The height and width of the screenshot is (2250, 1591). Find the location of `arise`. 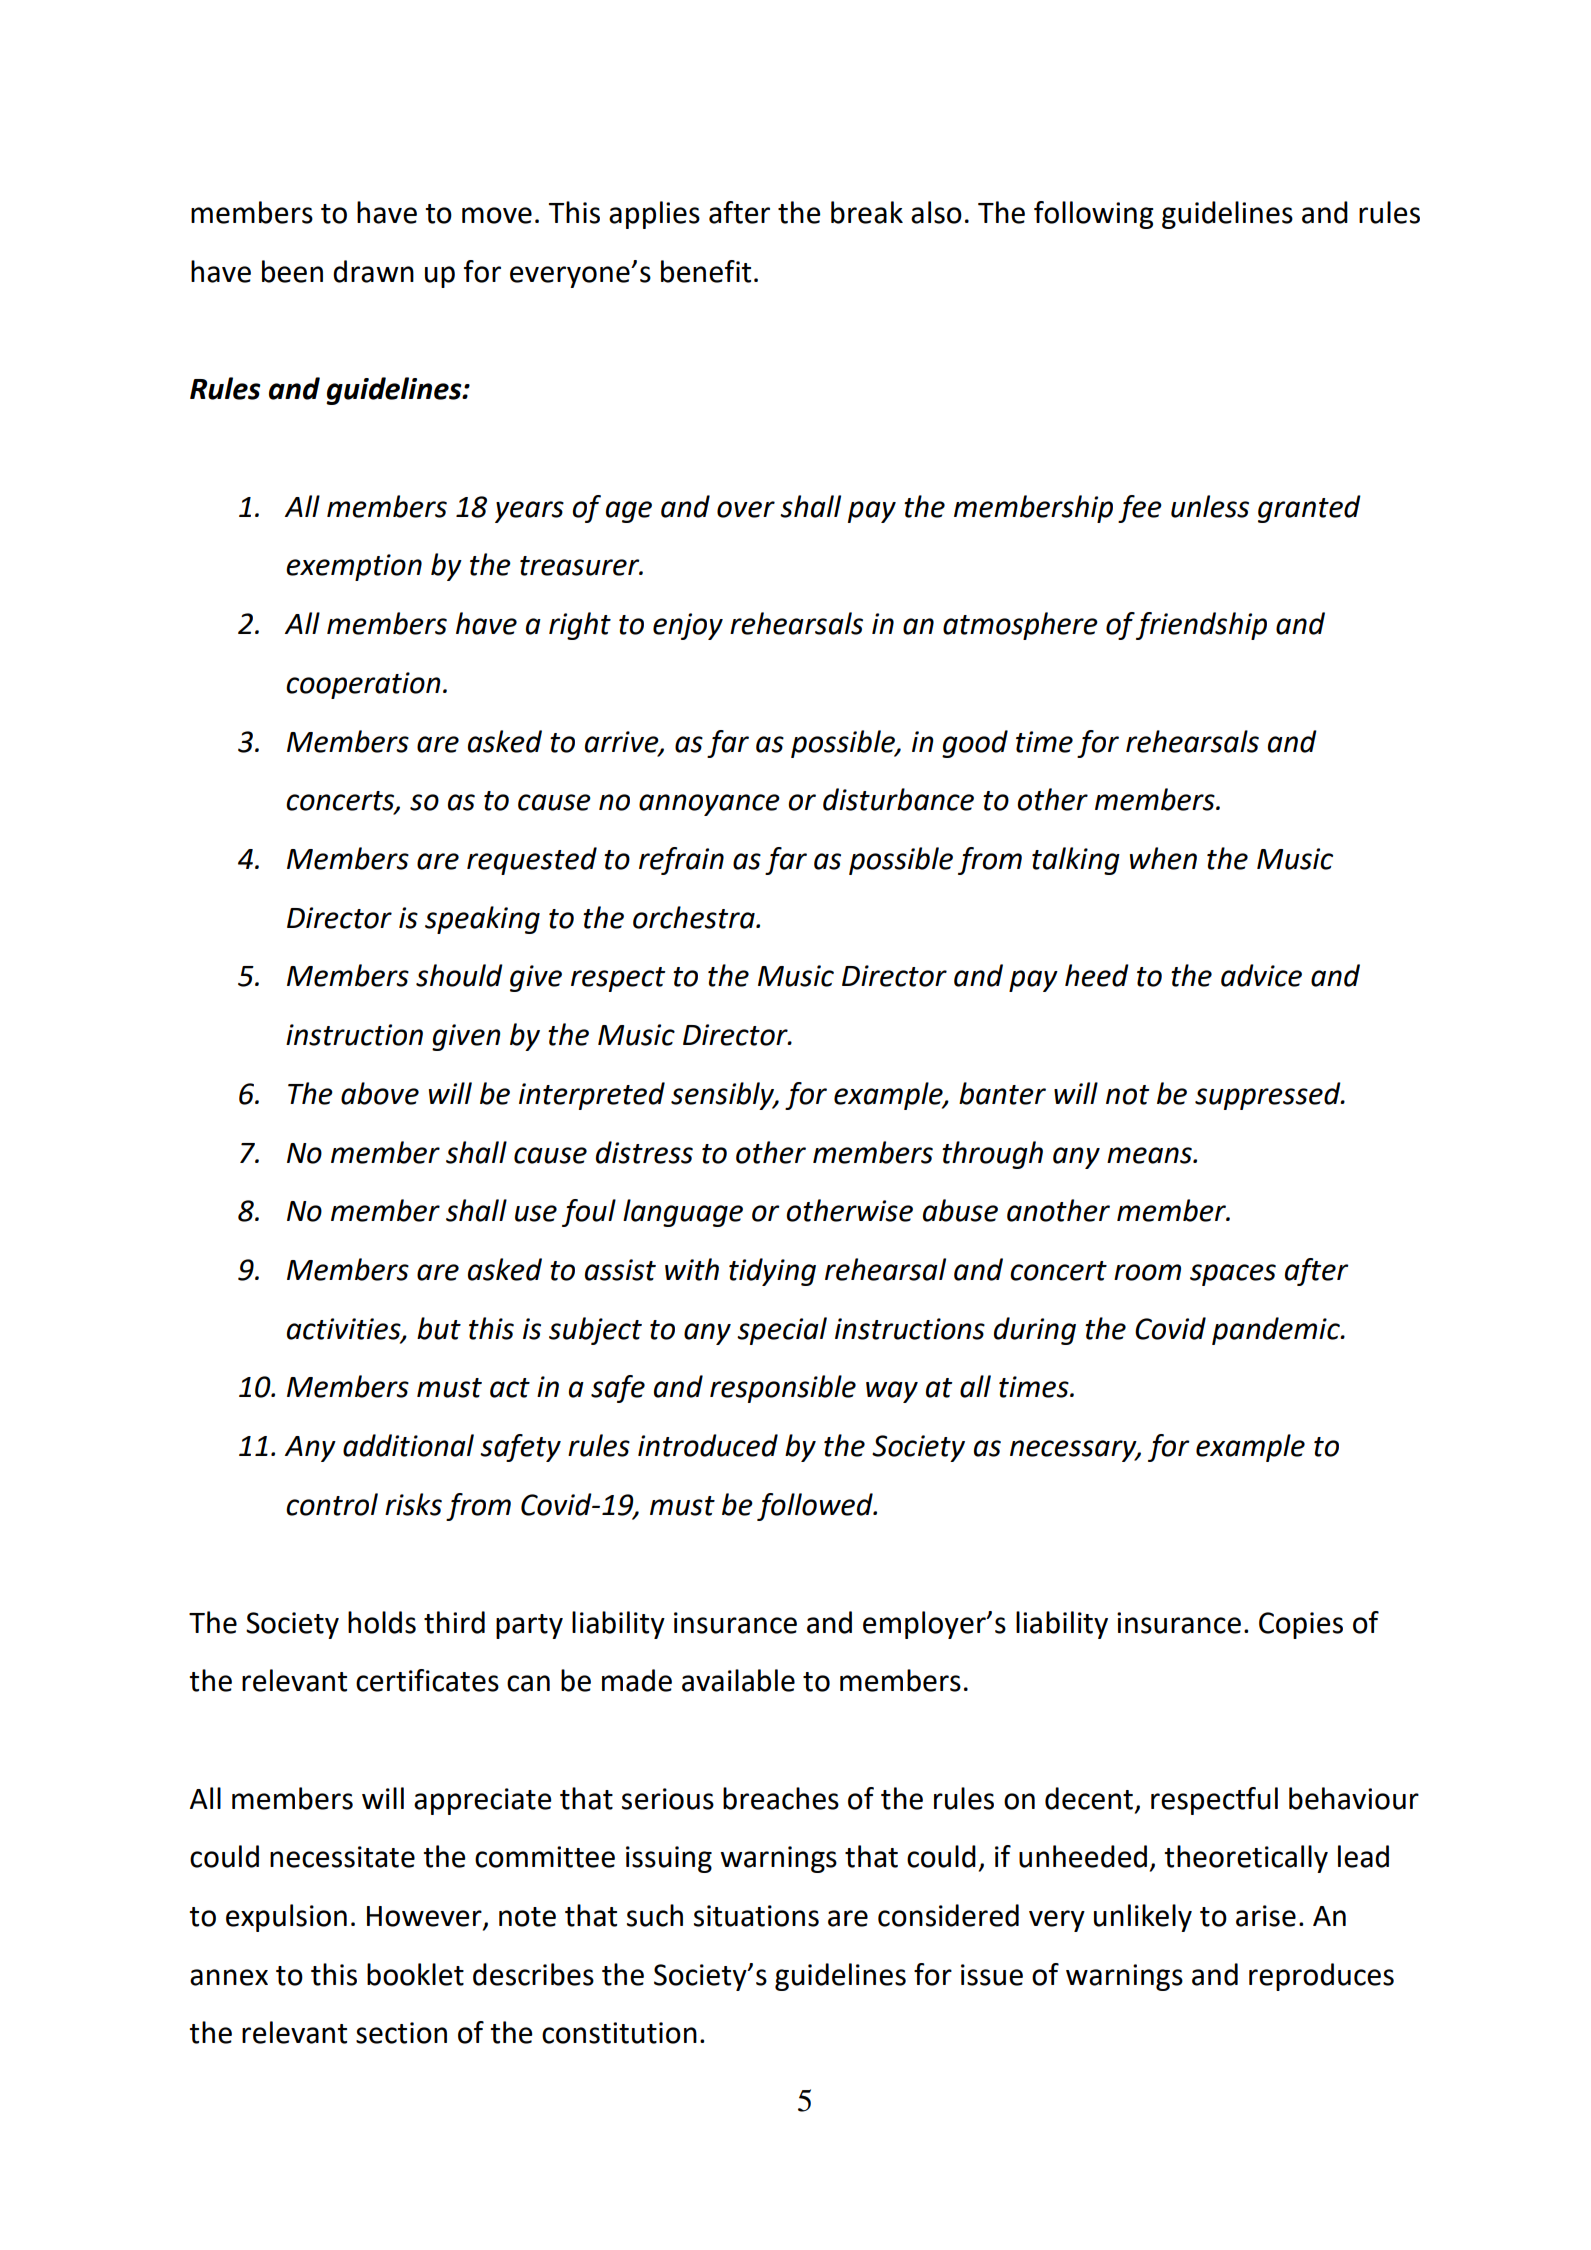

arise is located at coordinates (1266, 1916).
